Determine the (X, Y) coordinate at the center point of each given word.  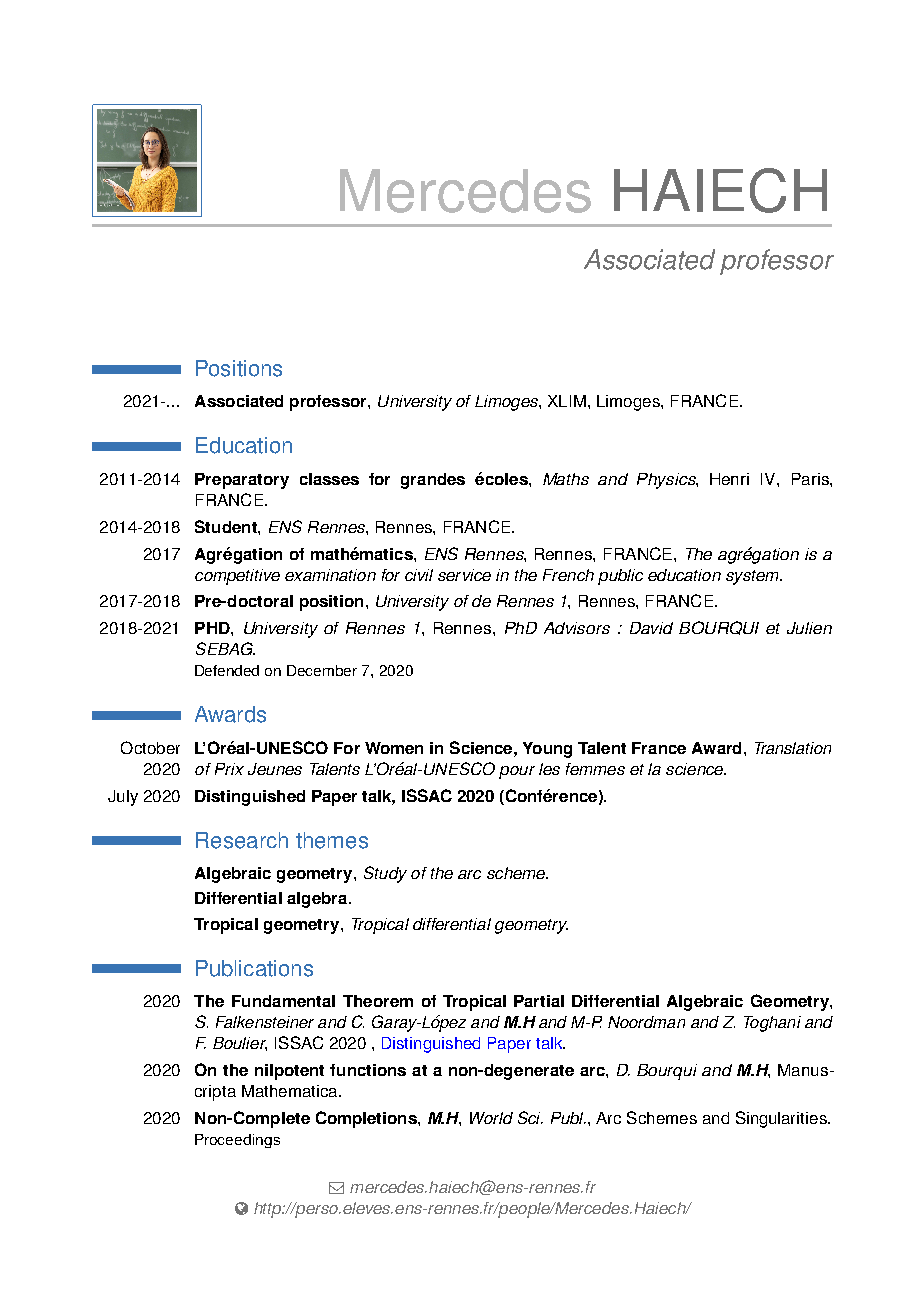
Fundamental (283, 1001)
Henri (729, 479)
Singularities (782, 1119)
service (464, 575)
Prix (229, 769)
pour (517, 772)
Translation (793, 748)
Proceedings (237, 1141)
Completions (367, 1119)
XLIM (567, 401)
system (753, 577)
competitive (237, 577)
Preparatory (242, 481)
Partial (539, 1001)
